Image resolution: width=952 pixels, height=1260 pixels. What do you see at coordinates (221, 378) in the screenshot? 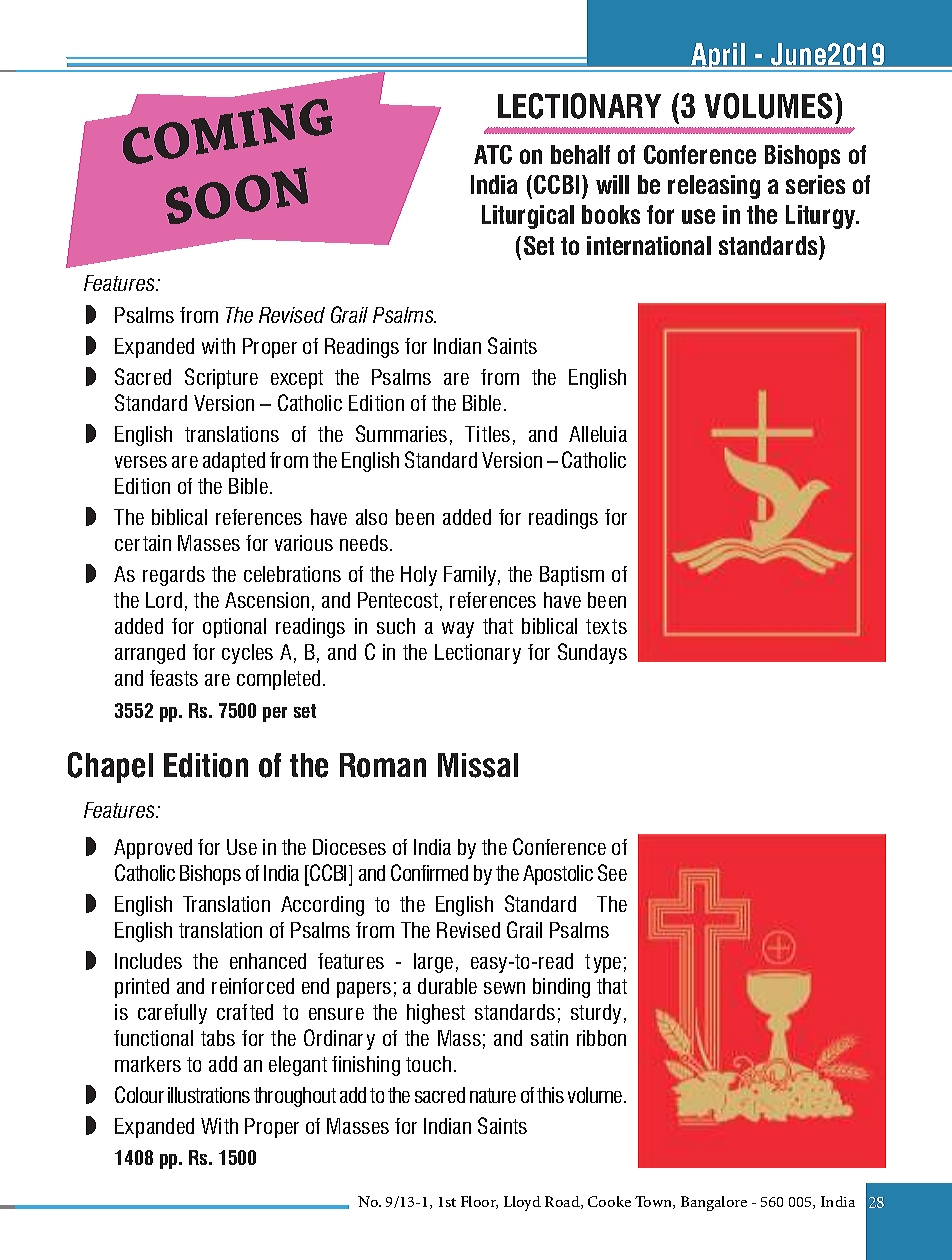
I see `Scripture` at bounding box center [221, 378].
